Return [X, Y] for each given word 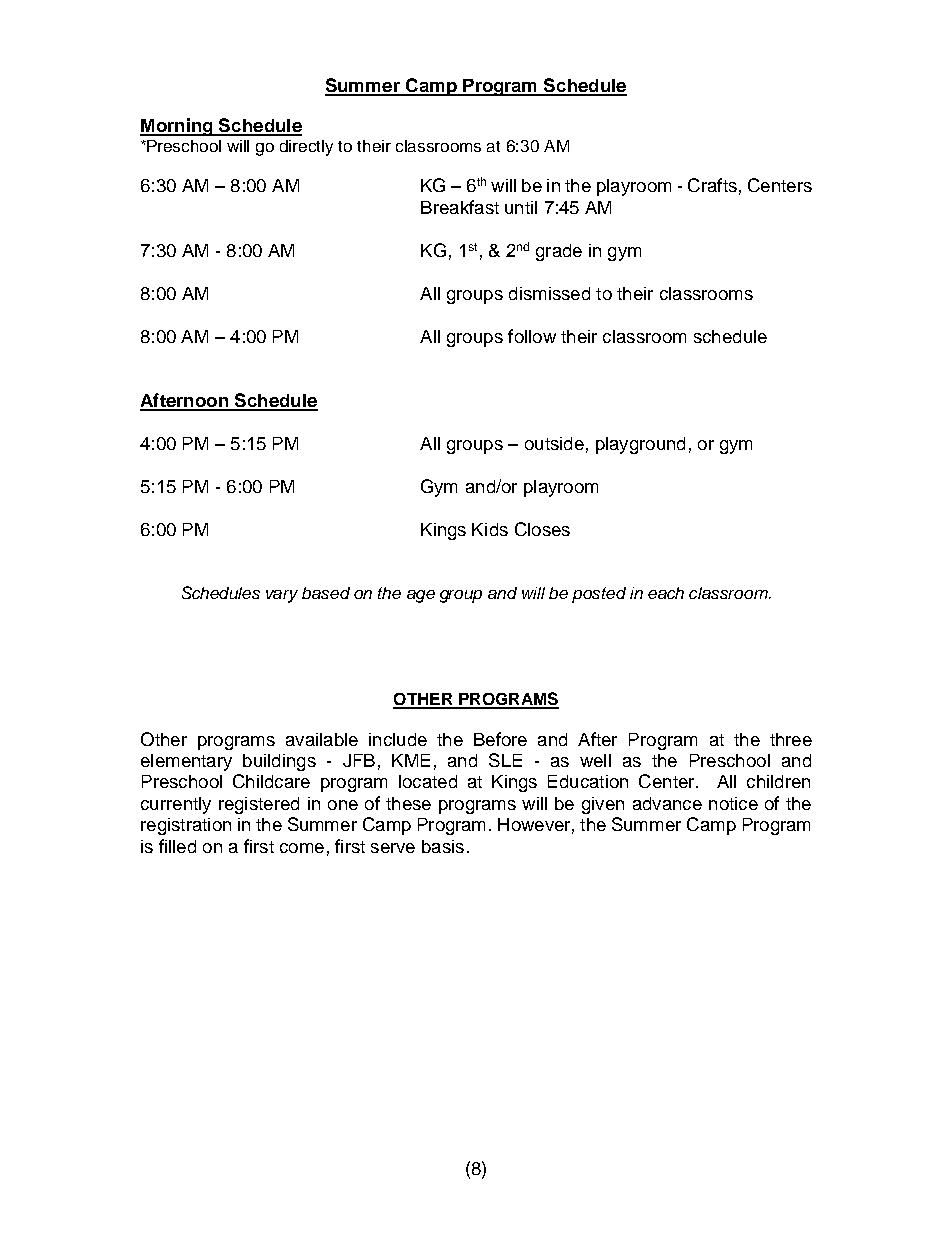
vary [282, 596]
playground [640, 445]
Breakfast [460, 207]
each [666, 593]
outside [554, 443]
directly [306, 148]
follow [532, 336]
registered [259, 805]
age [421, 596]
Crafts [712, 185]
